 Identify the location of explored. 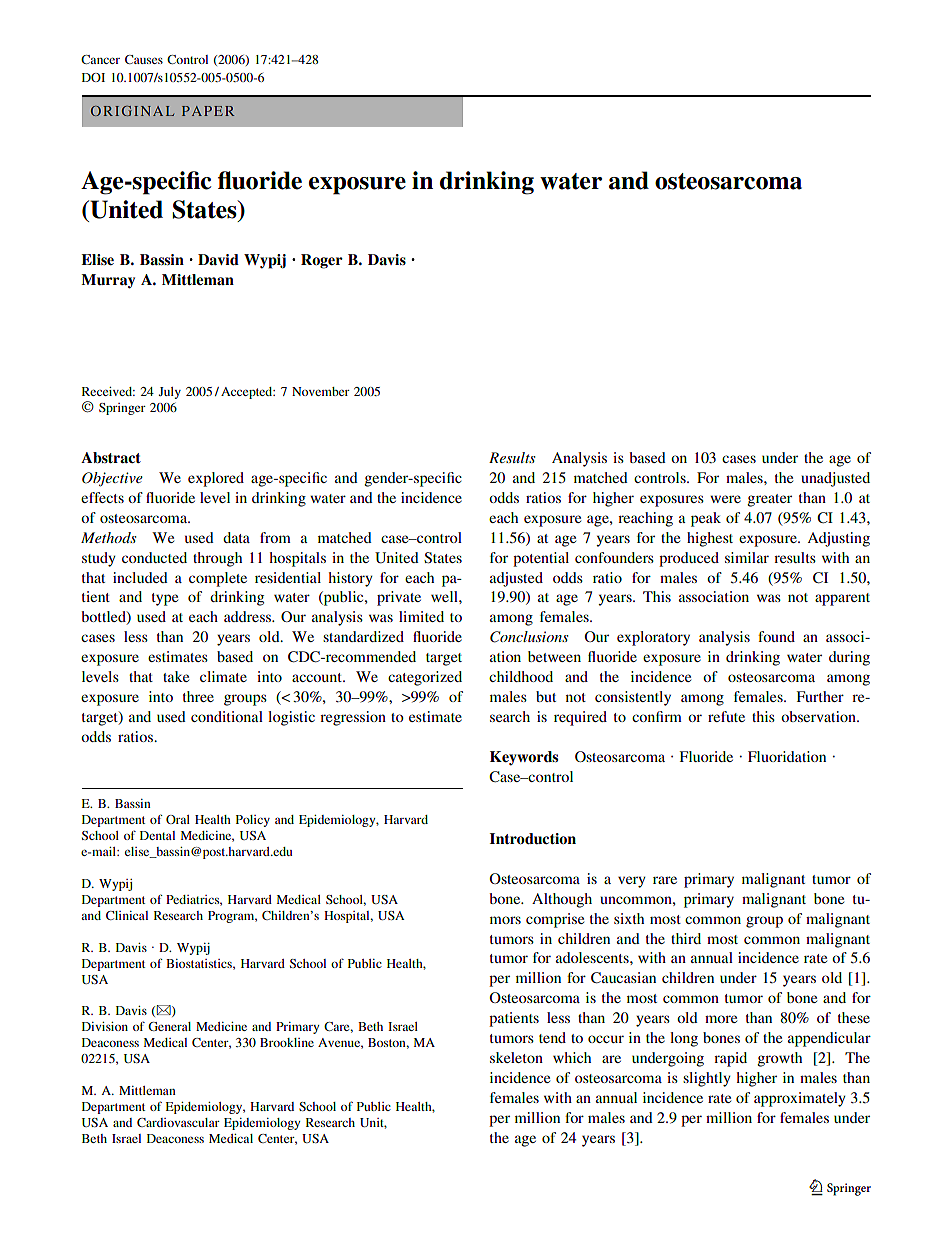
(216, 479).
